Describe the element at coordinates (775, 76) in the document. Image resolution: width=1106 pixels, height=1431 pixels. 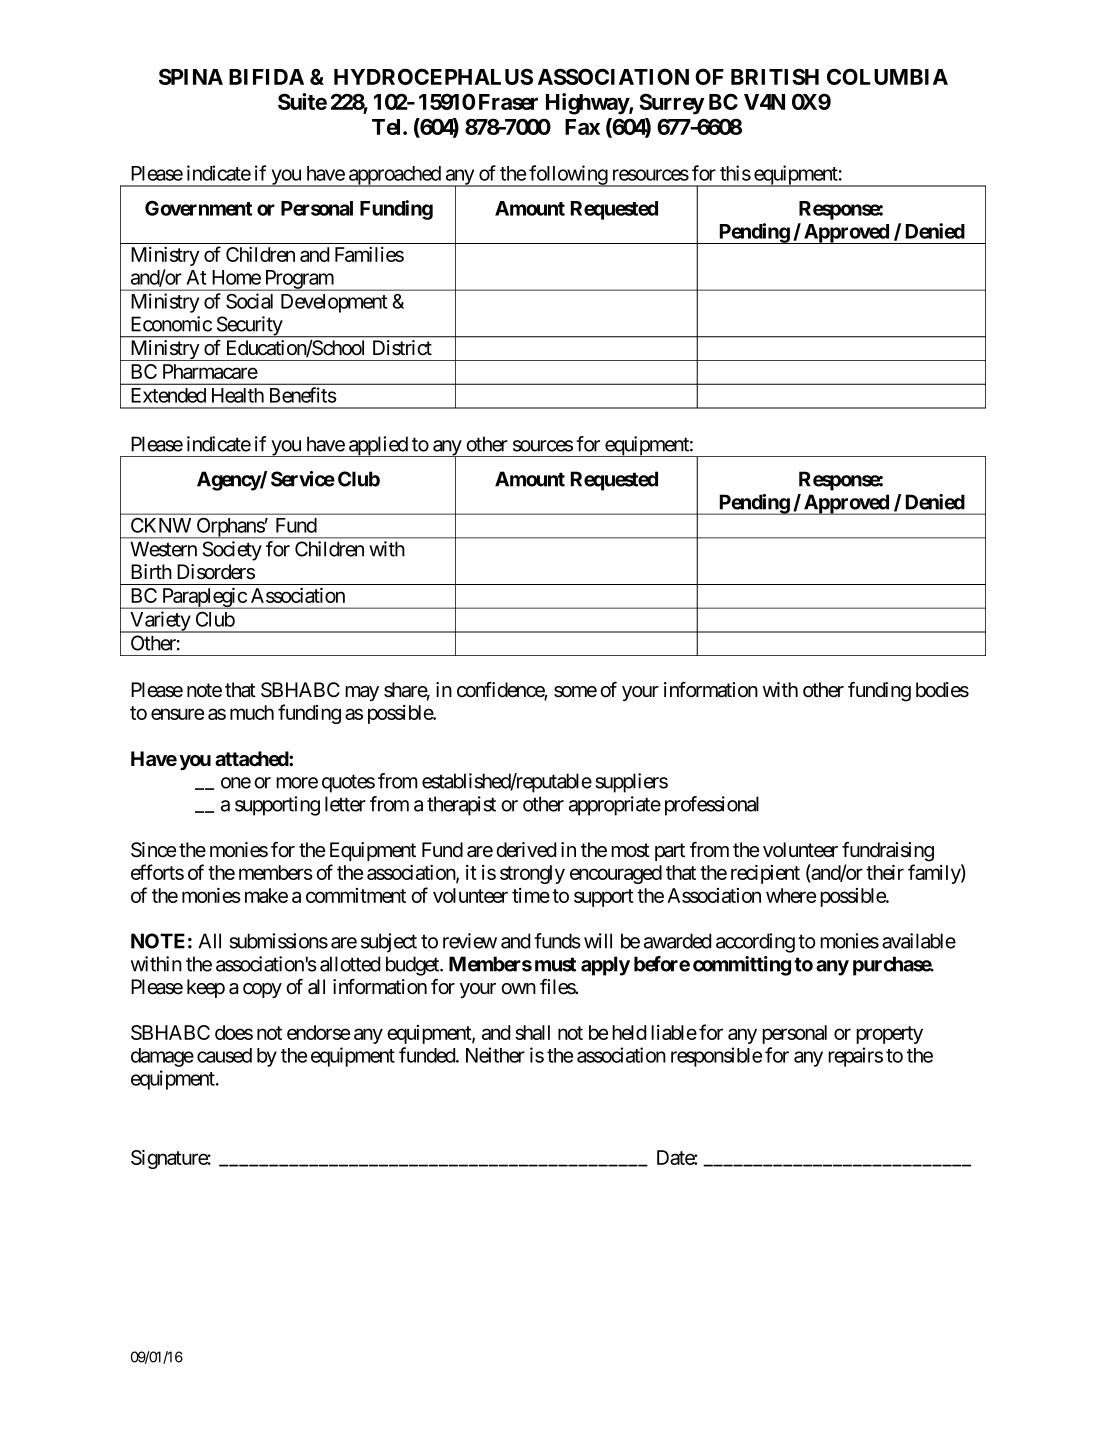
I see `BRITISH` at that location.
